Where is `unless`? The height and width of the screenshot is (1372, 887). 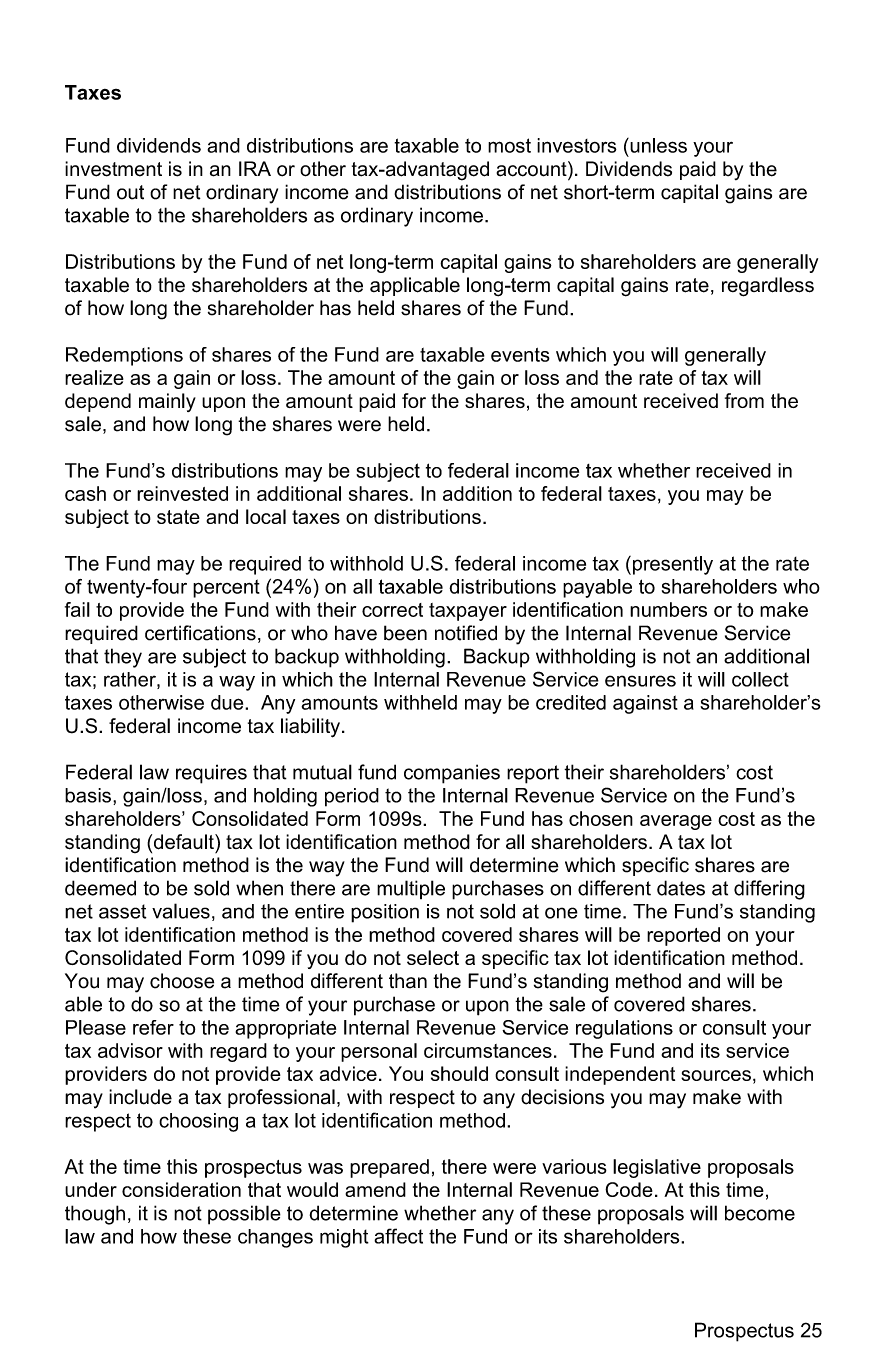 unless is located at coordinates (657, 145).
